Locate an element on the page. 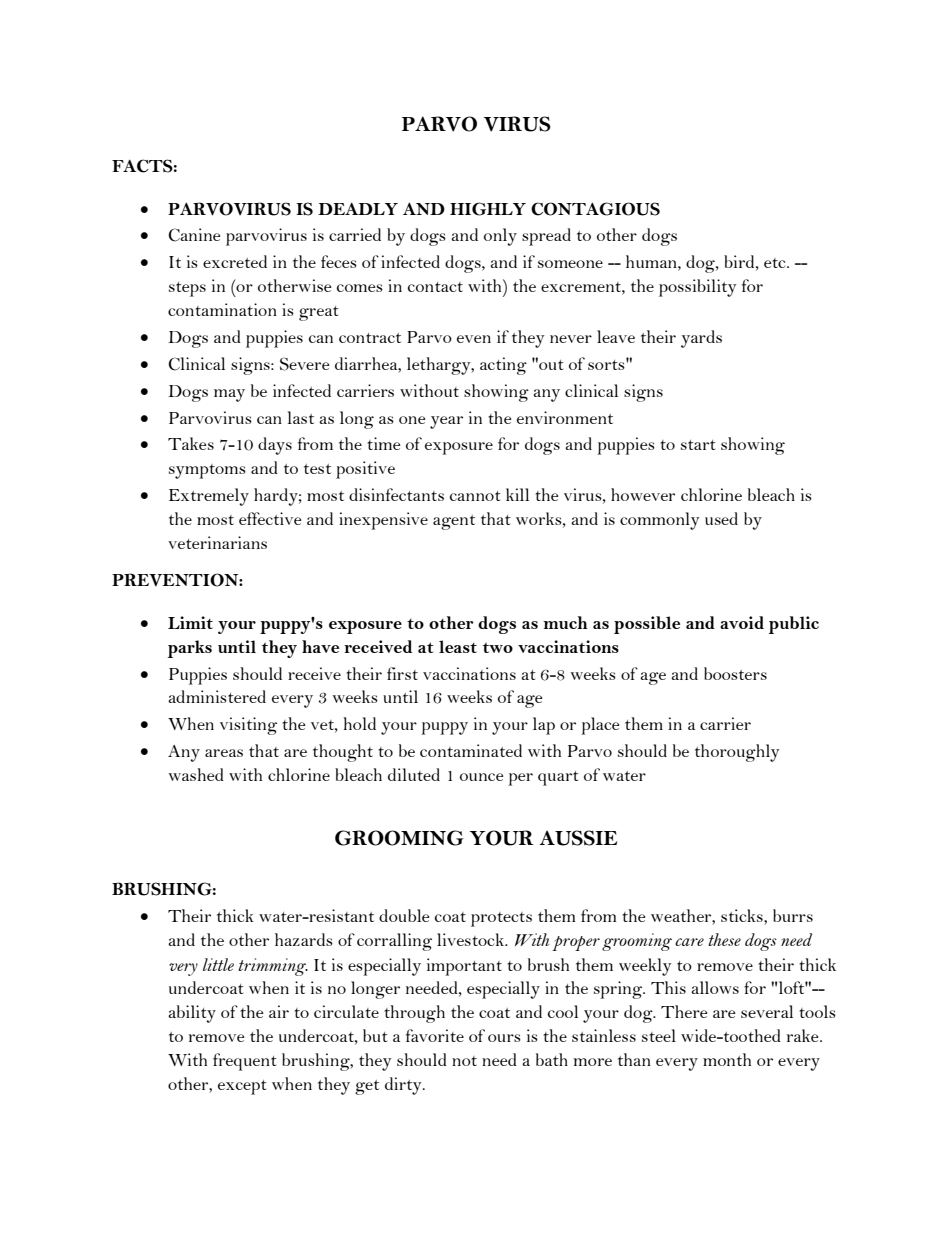 The height and width of the page is (1233, 952). excreted is located at coordinates (235, 261).
